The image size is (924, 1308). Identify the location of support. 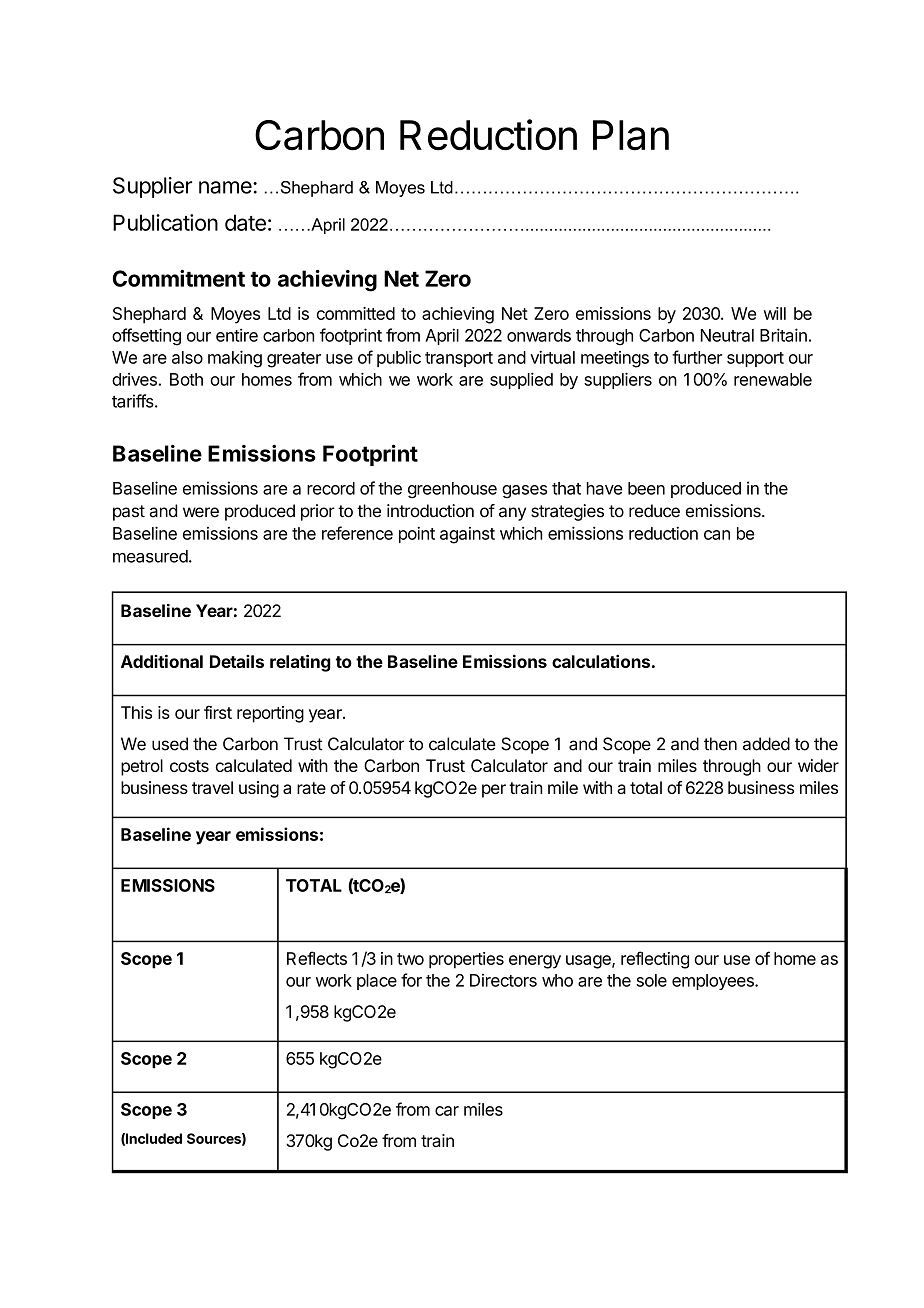
(755, 359).
